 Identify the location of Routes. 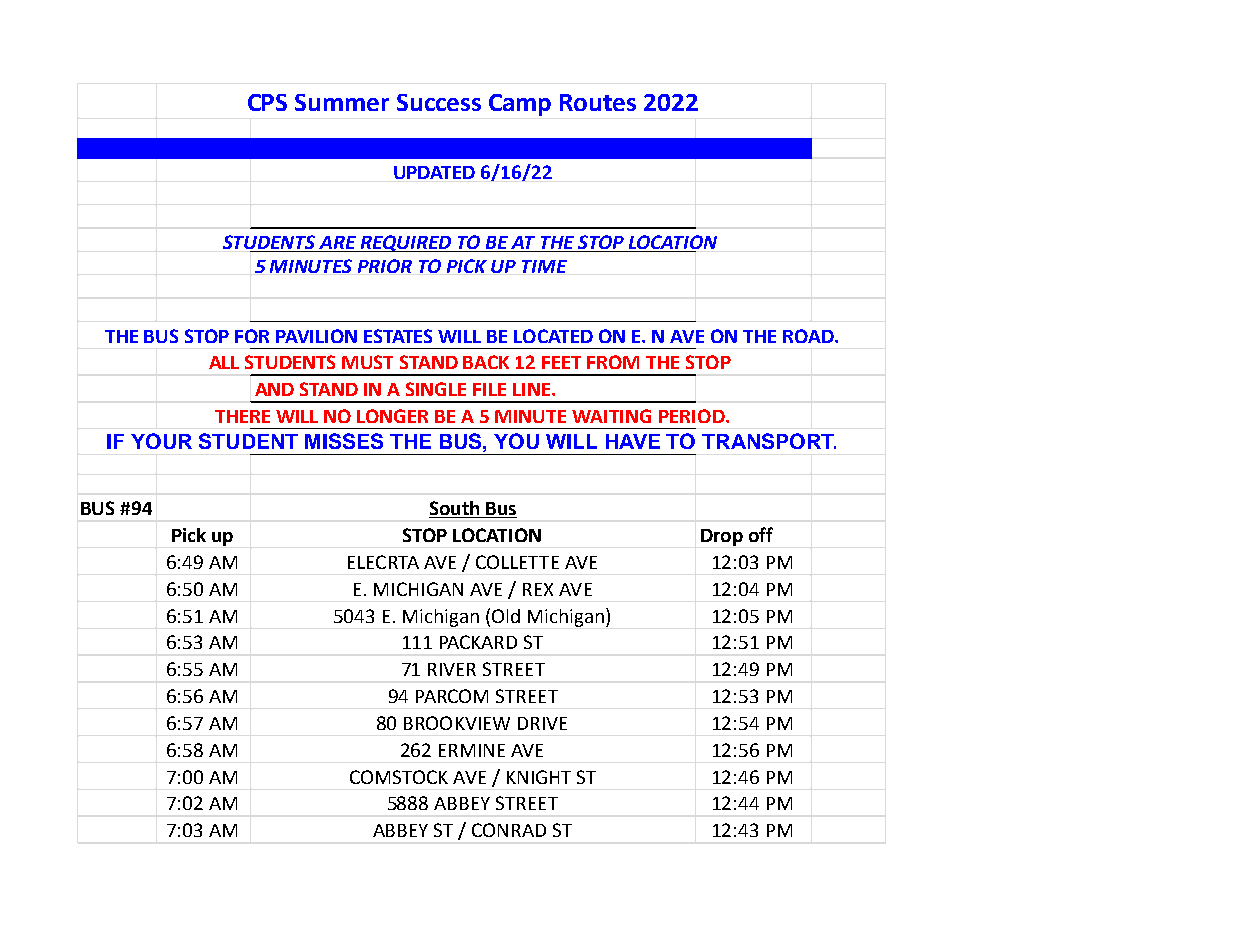
(598, 102).
